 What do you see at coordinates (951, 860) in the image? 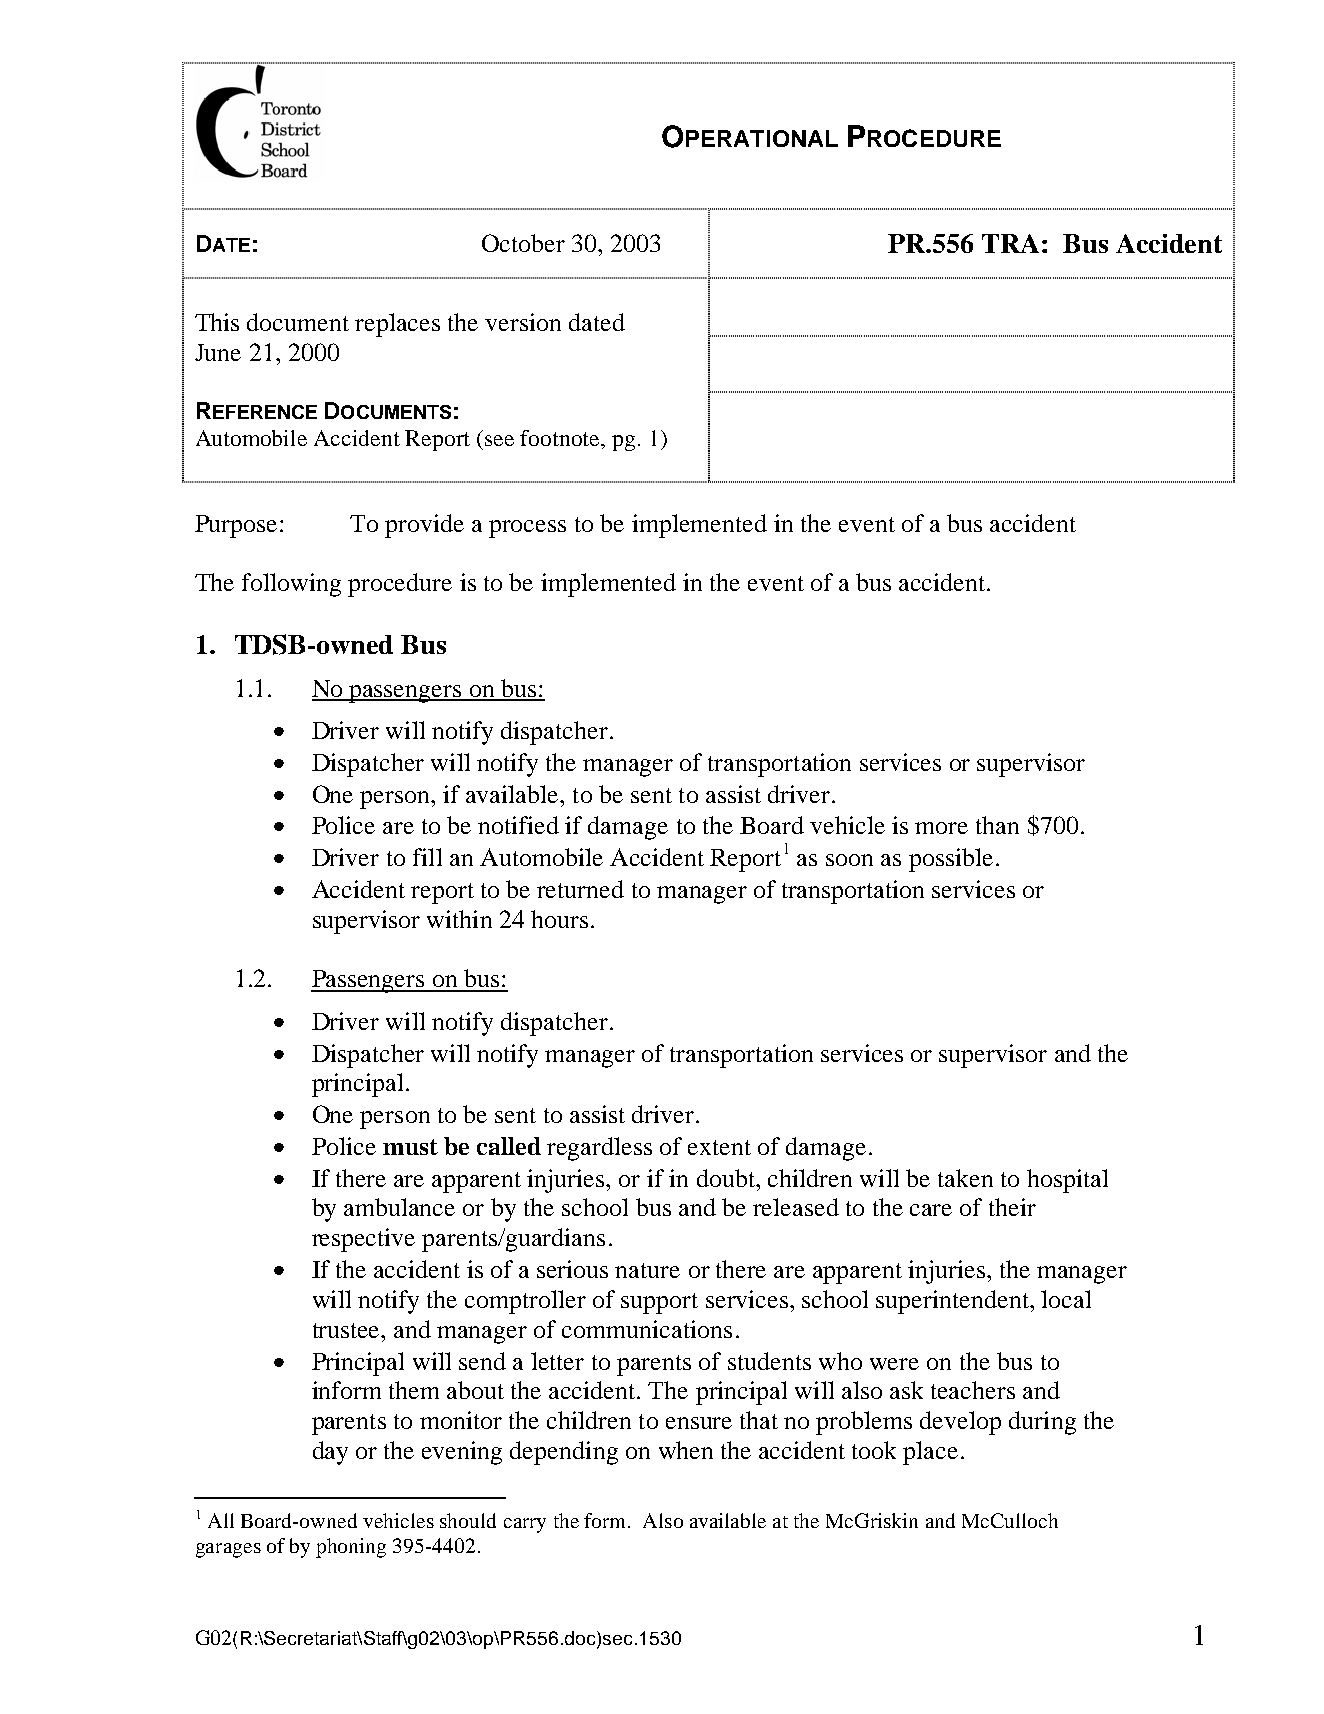
I see `possible` at bounding box center [951, 860].
